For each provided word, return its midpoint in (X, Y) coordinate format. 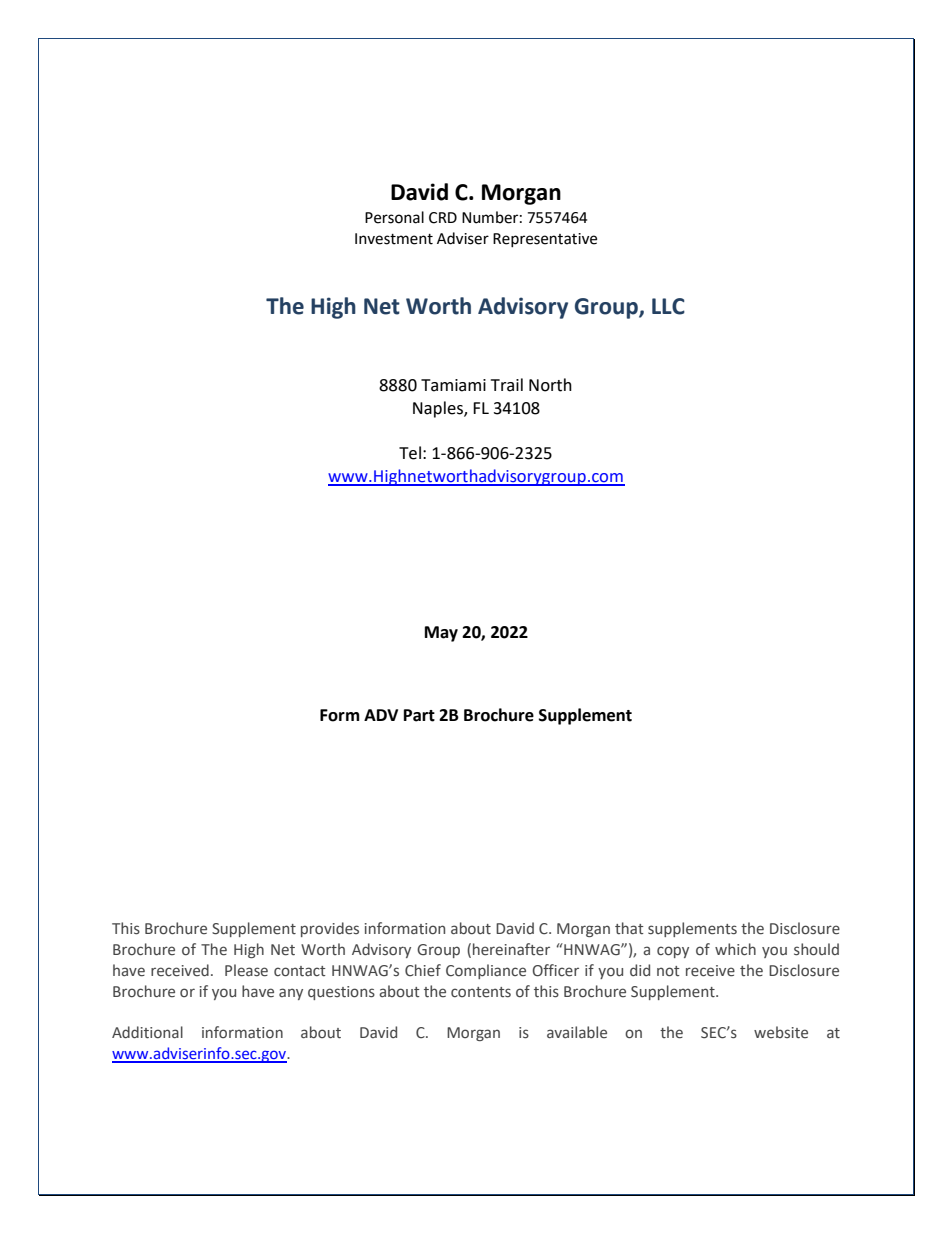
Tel (410, 453)
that (629, 928)
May (441, 634)
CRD (443, 218)
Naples (439, 409)
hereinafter (511, 949)
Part (419, 715)
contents (481, 992)
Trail (507, 385)
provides (330, 929)
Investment (394, 239)
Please (246, 970)
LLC (668, 306)
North (550, 385)
